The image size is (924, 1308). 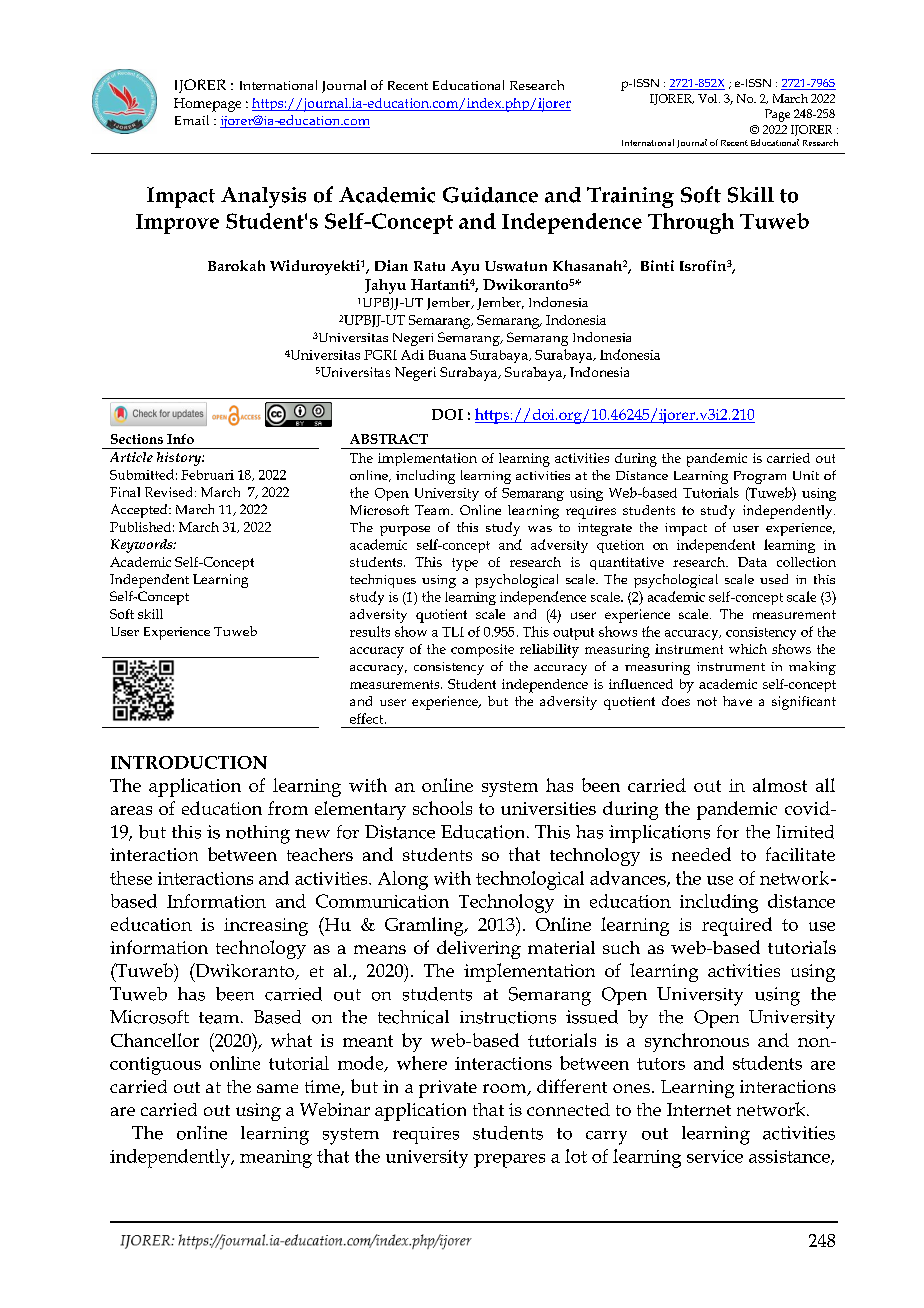 I want to click on Email, so click(x=192, y=120).
